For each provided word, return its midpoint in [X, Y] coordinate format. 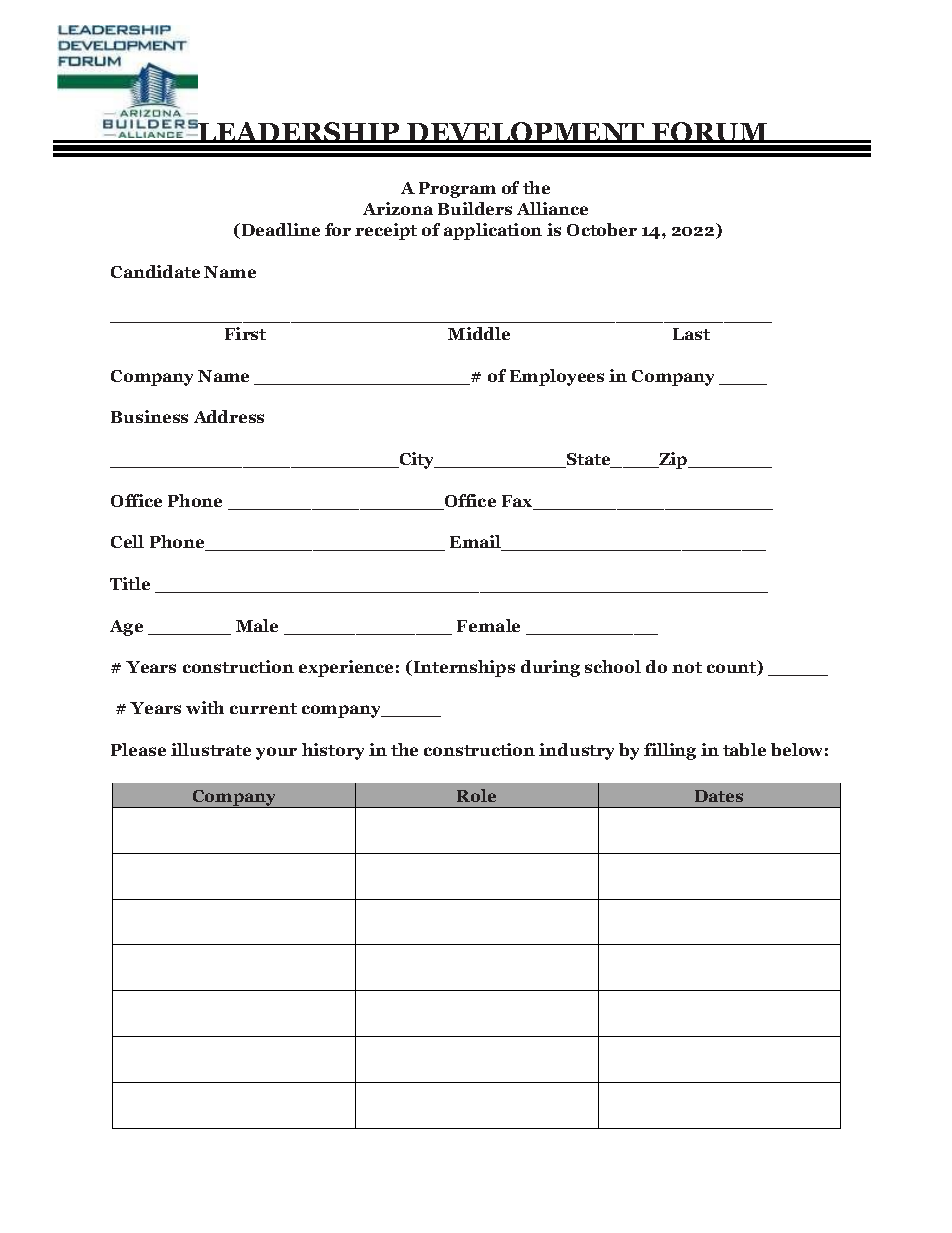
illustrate [211, 749]
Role [476, 795]
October [602, 229]
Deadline [281, 229]
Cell [127, 541]
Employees [557, 377]
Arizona [398, 208]
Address [229, 416]
